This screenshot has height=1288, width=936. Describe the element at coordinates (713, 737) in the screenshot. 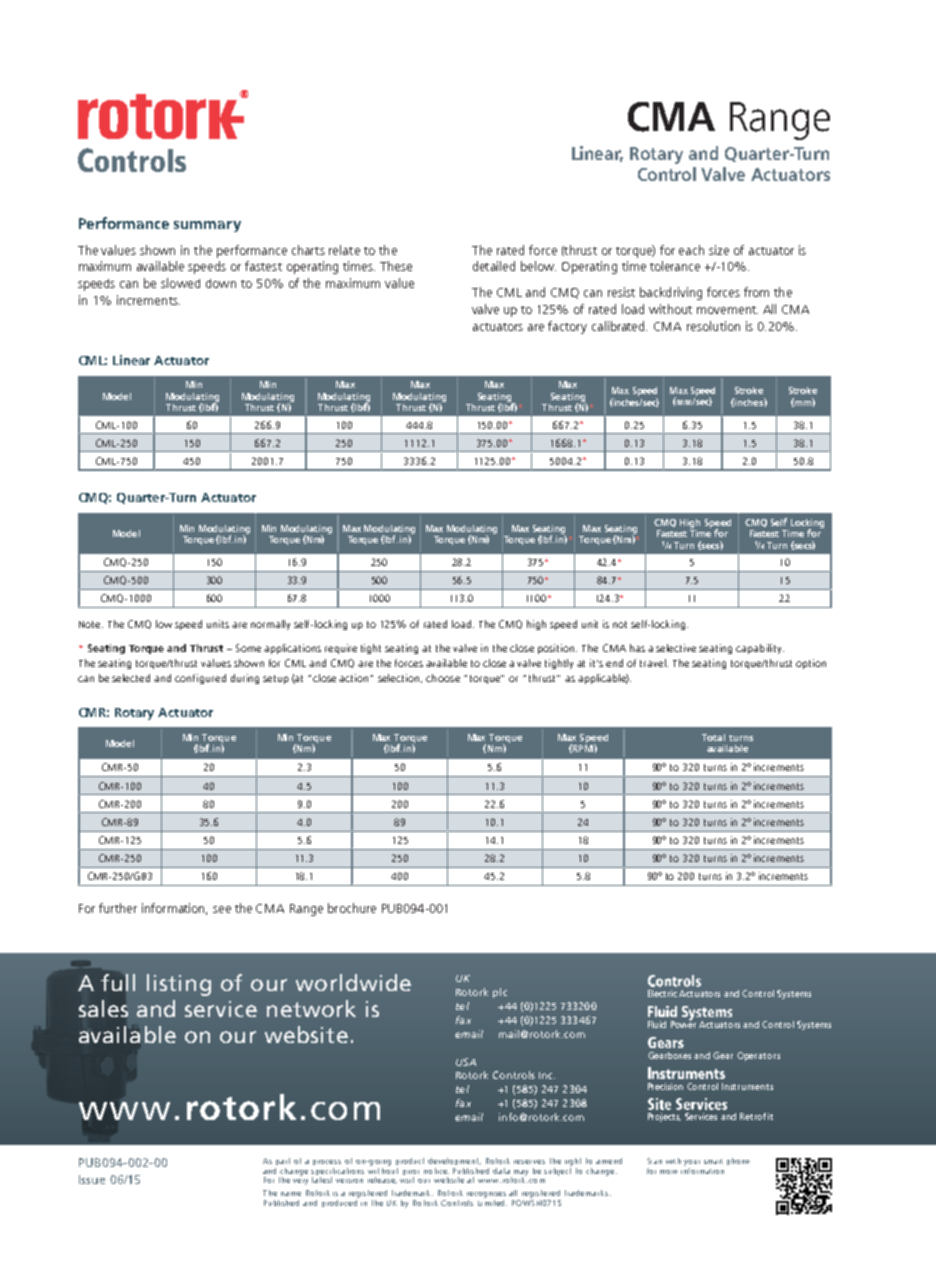

I see `Total` at that location.
